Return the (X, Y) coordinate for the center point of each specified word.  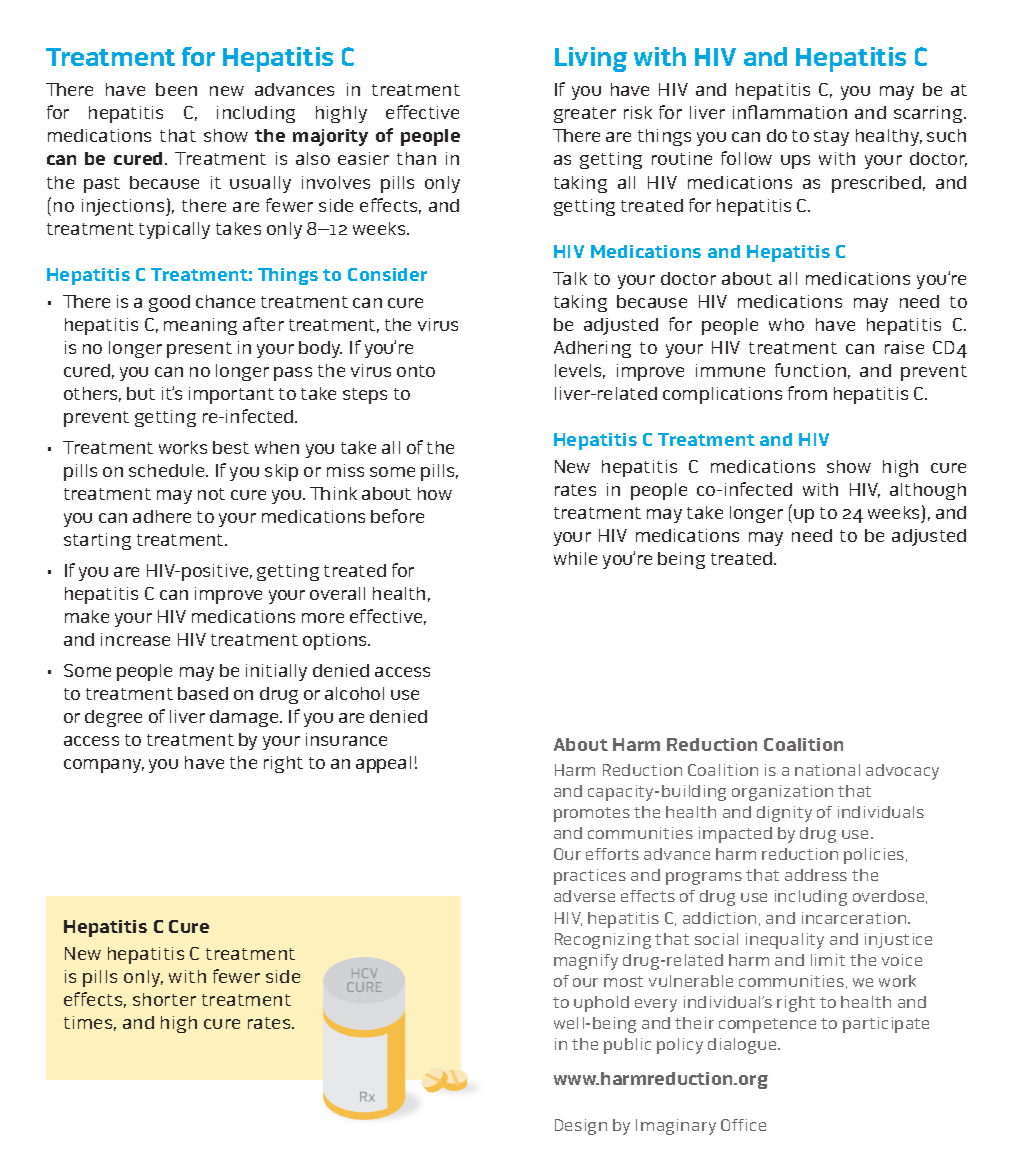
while (575, 558)
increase (135, 639)
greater (585, 115)
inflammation (790, 112)
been (176, 89)
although (928, 491)
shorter (164, 999)
